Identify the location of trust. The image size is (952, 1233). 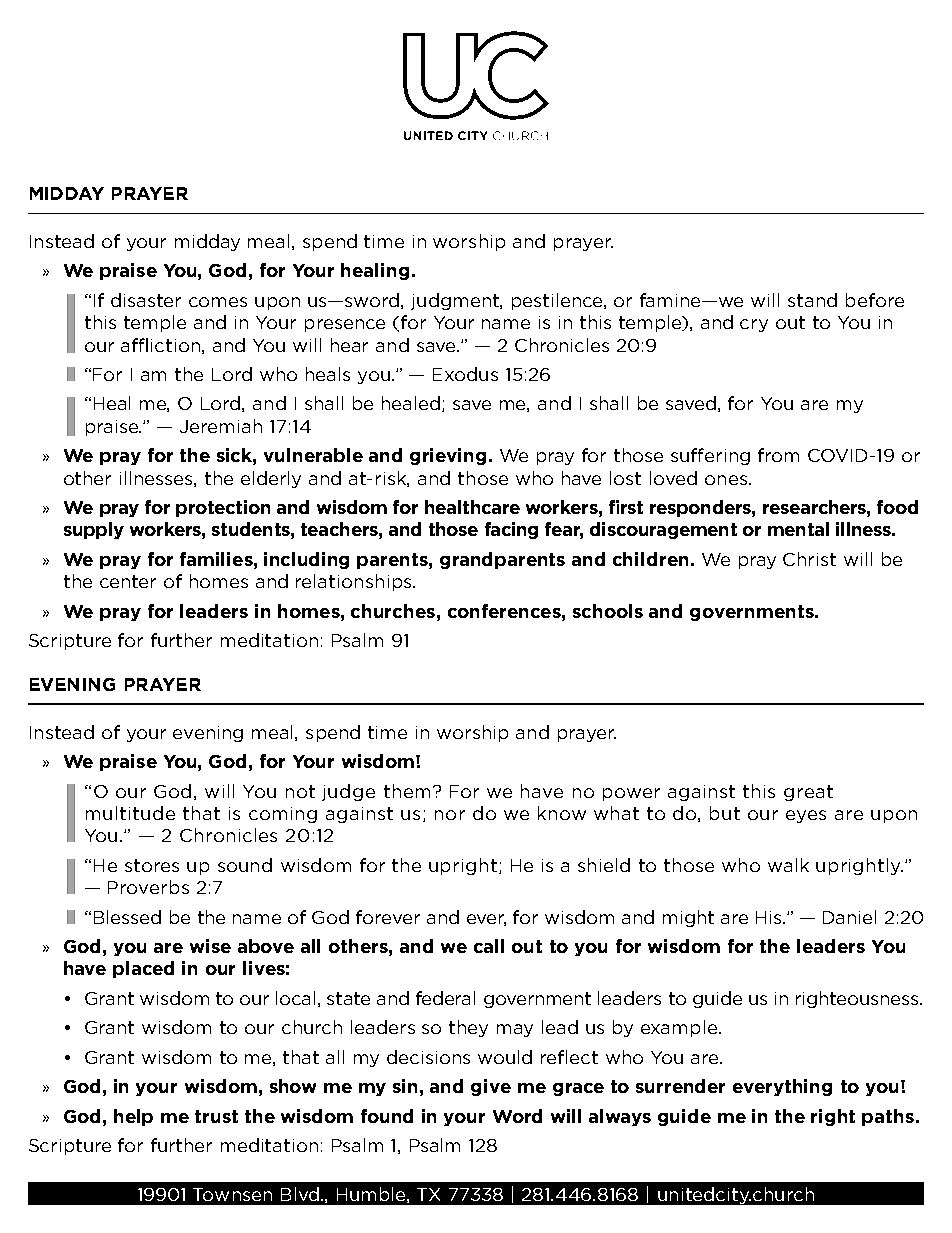
(216, 1116).
